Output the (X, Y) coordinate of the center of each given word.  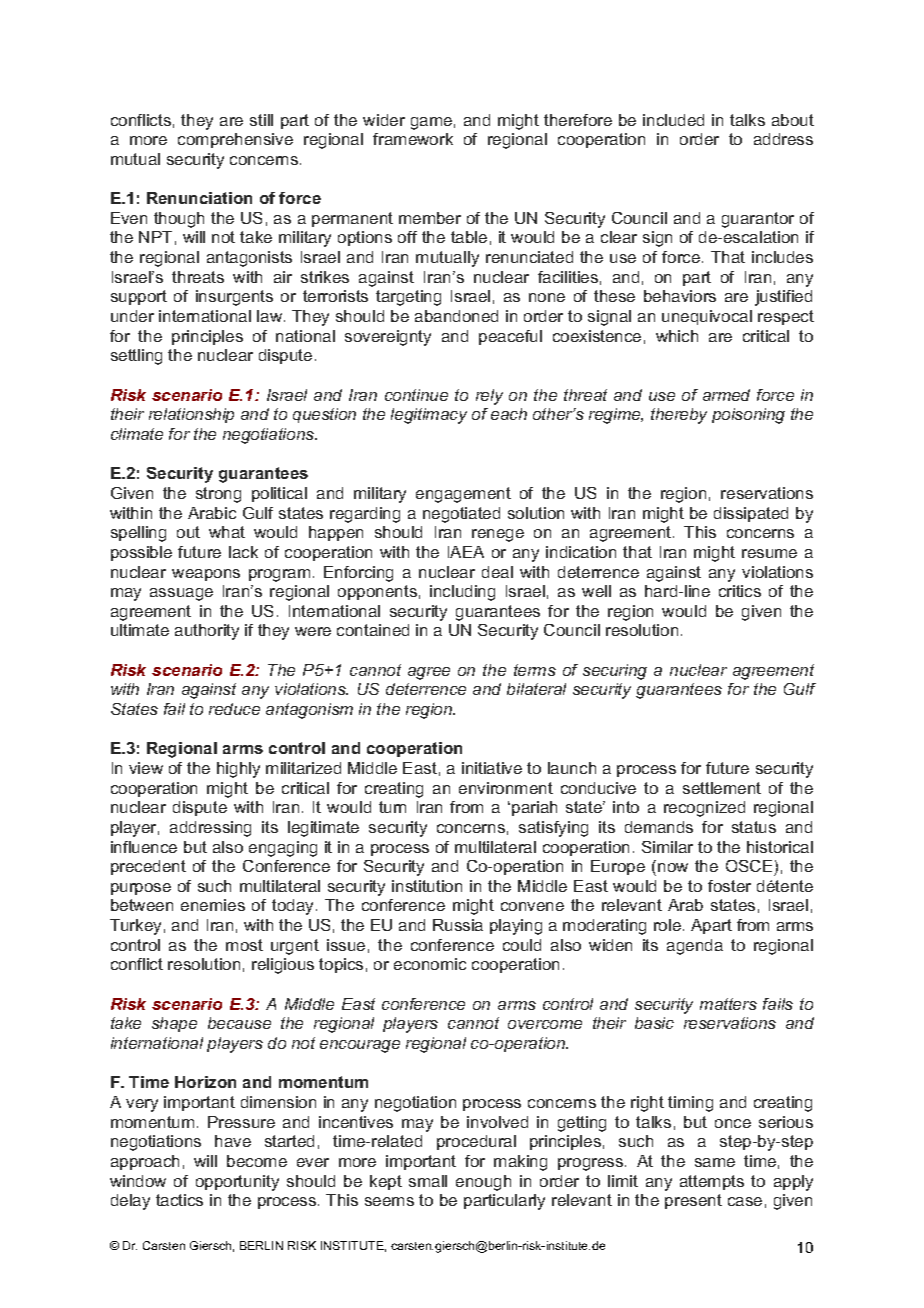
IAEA (466, 552)
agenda (695, 947)
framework (413, 139)
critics (740, 591)
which (677, 336)
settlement (722, 788)
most (244, 945)
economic (430, 964)
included (673, 120)
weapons (206, 575)
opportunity (237, 1183)
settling (136, 357)
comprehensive (235, 140)
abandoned (456, 316)
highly (238, 770)
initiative (492, 768)
